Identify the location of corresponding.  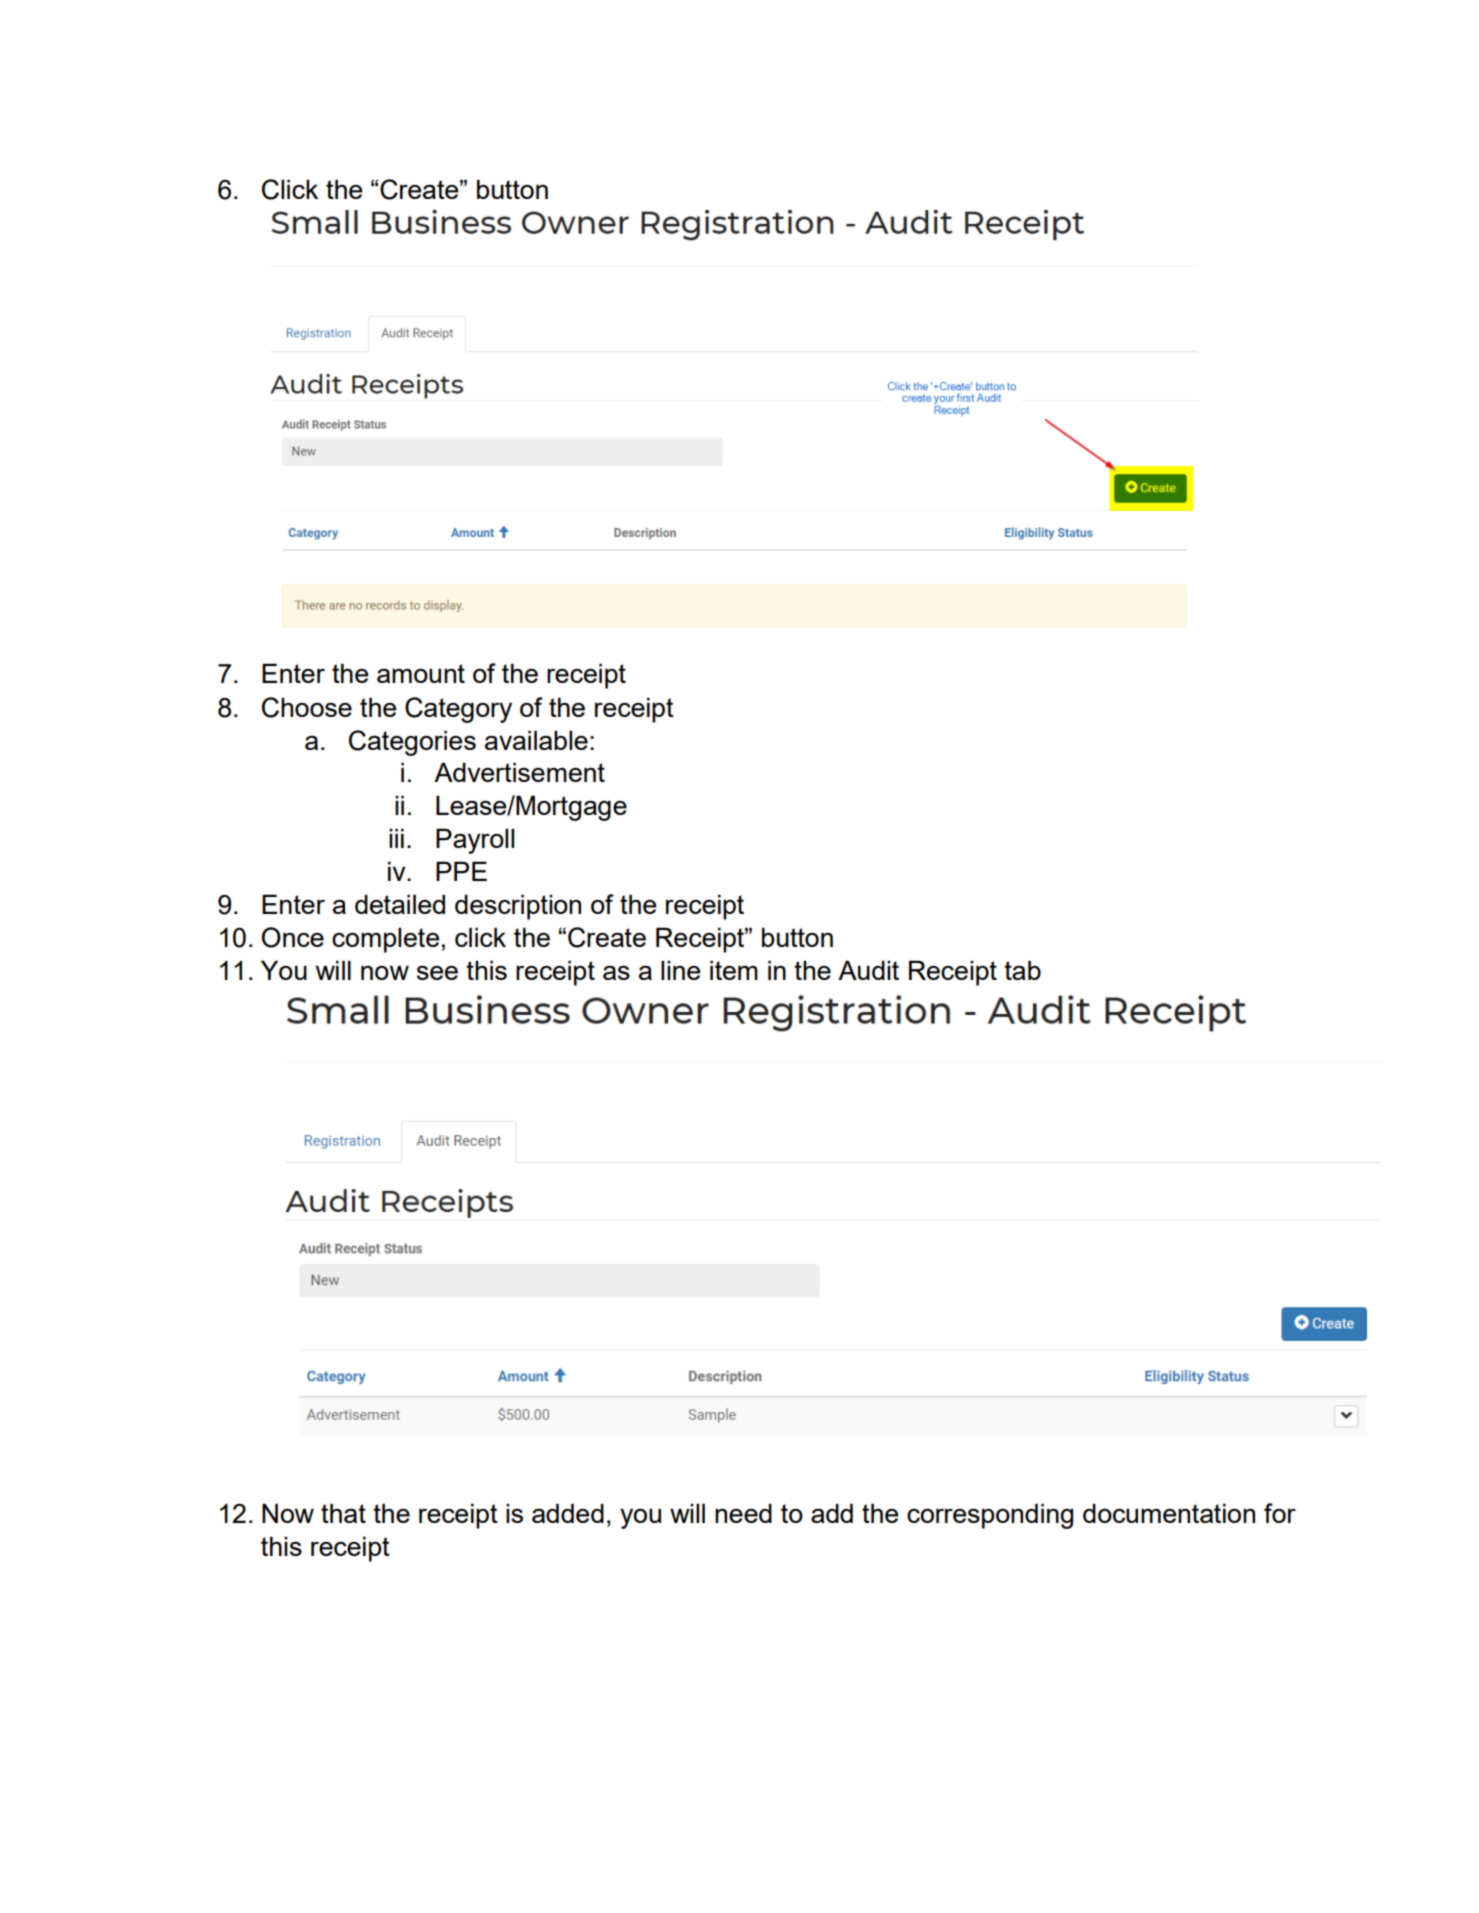
(990, 1516).
